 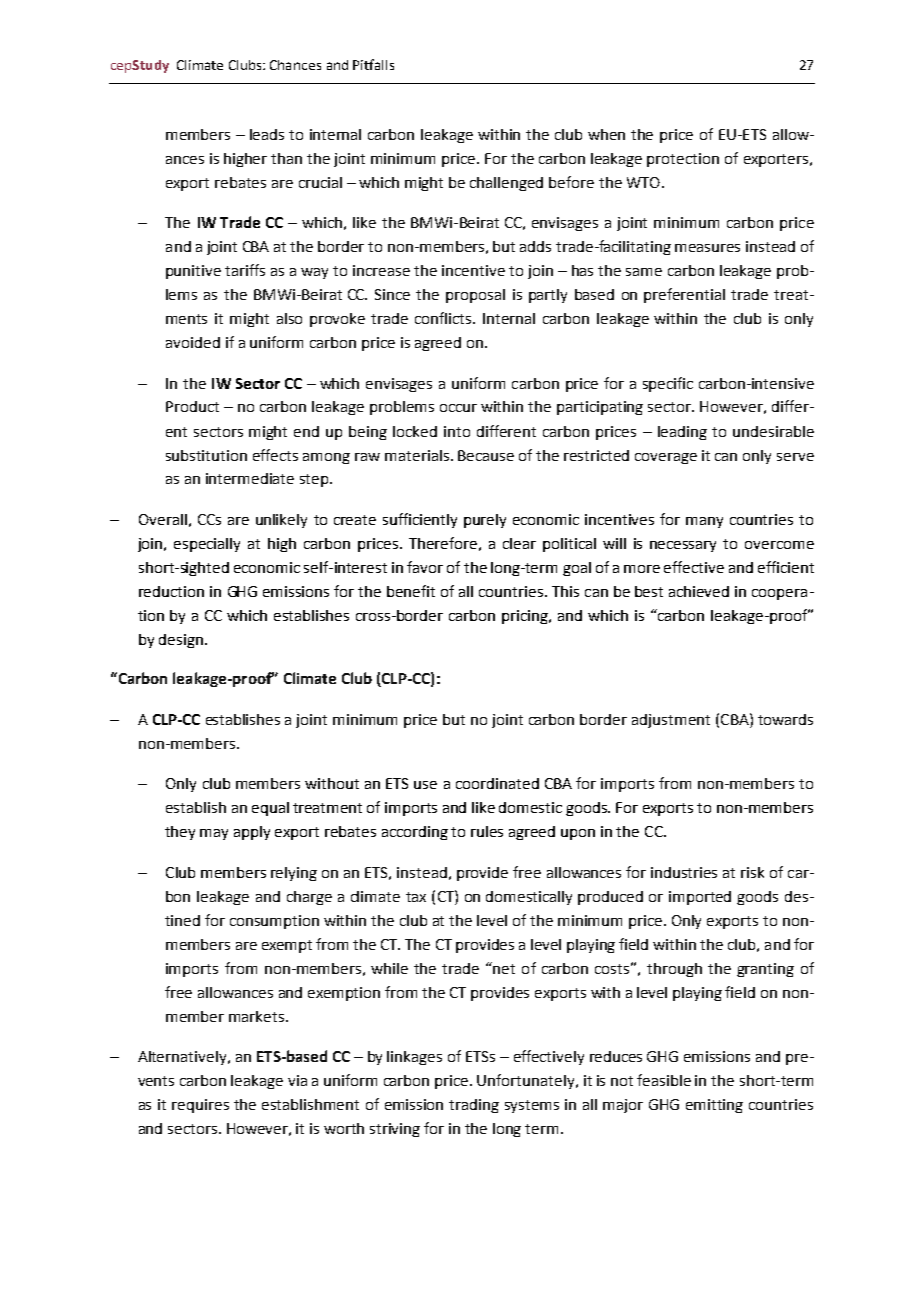 What do you see at coordinates (425, 567) in the image?
I see `favor` at bounding box center [425, 567].
